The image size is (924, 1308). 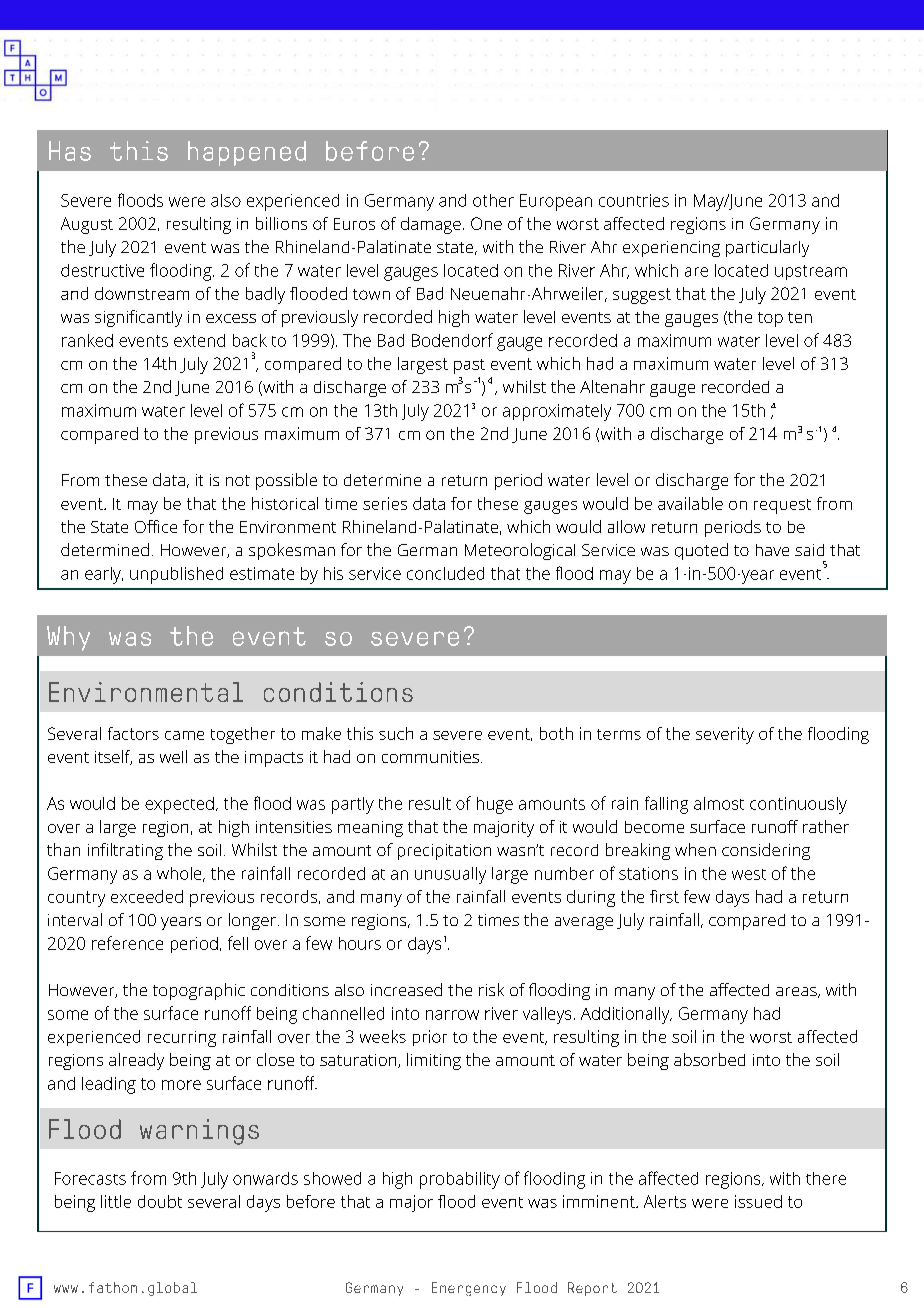 What do you see at coordinates (430, 757) in the screenshot?
I see `communities` at bounding box center [430, 757].
